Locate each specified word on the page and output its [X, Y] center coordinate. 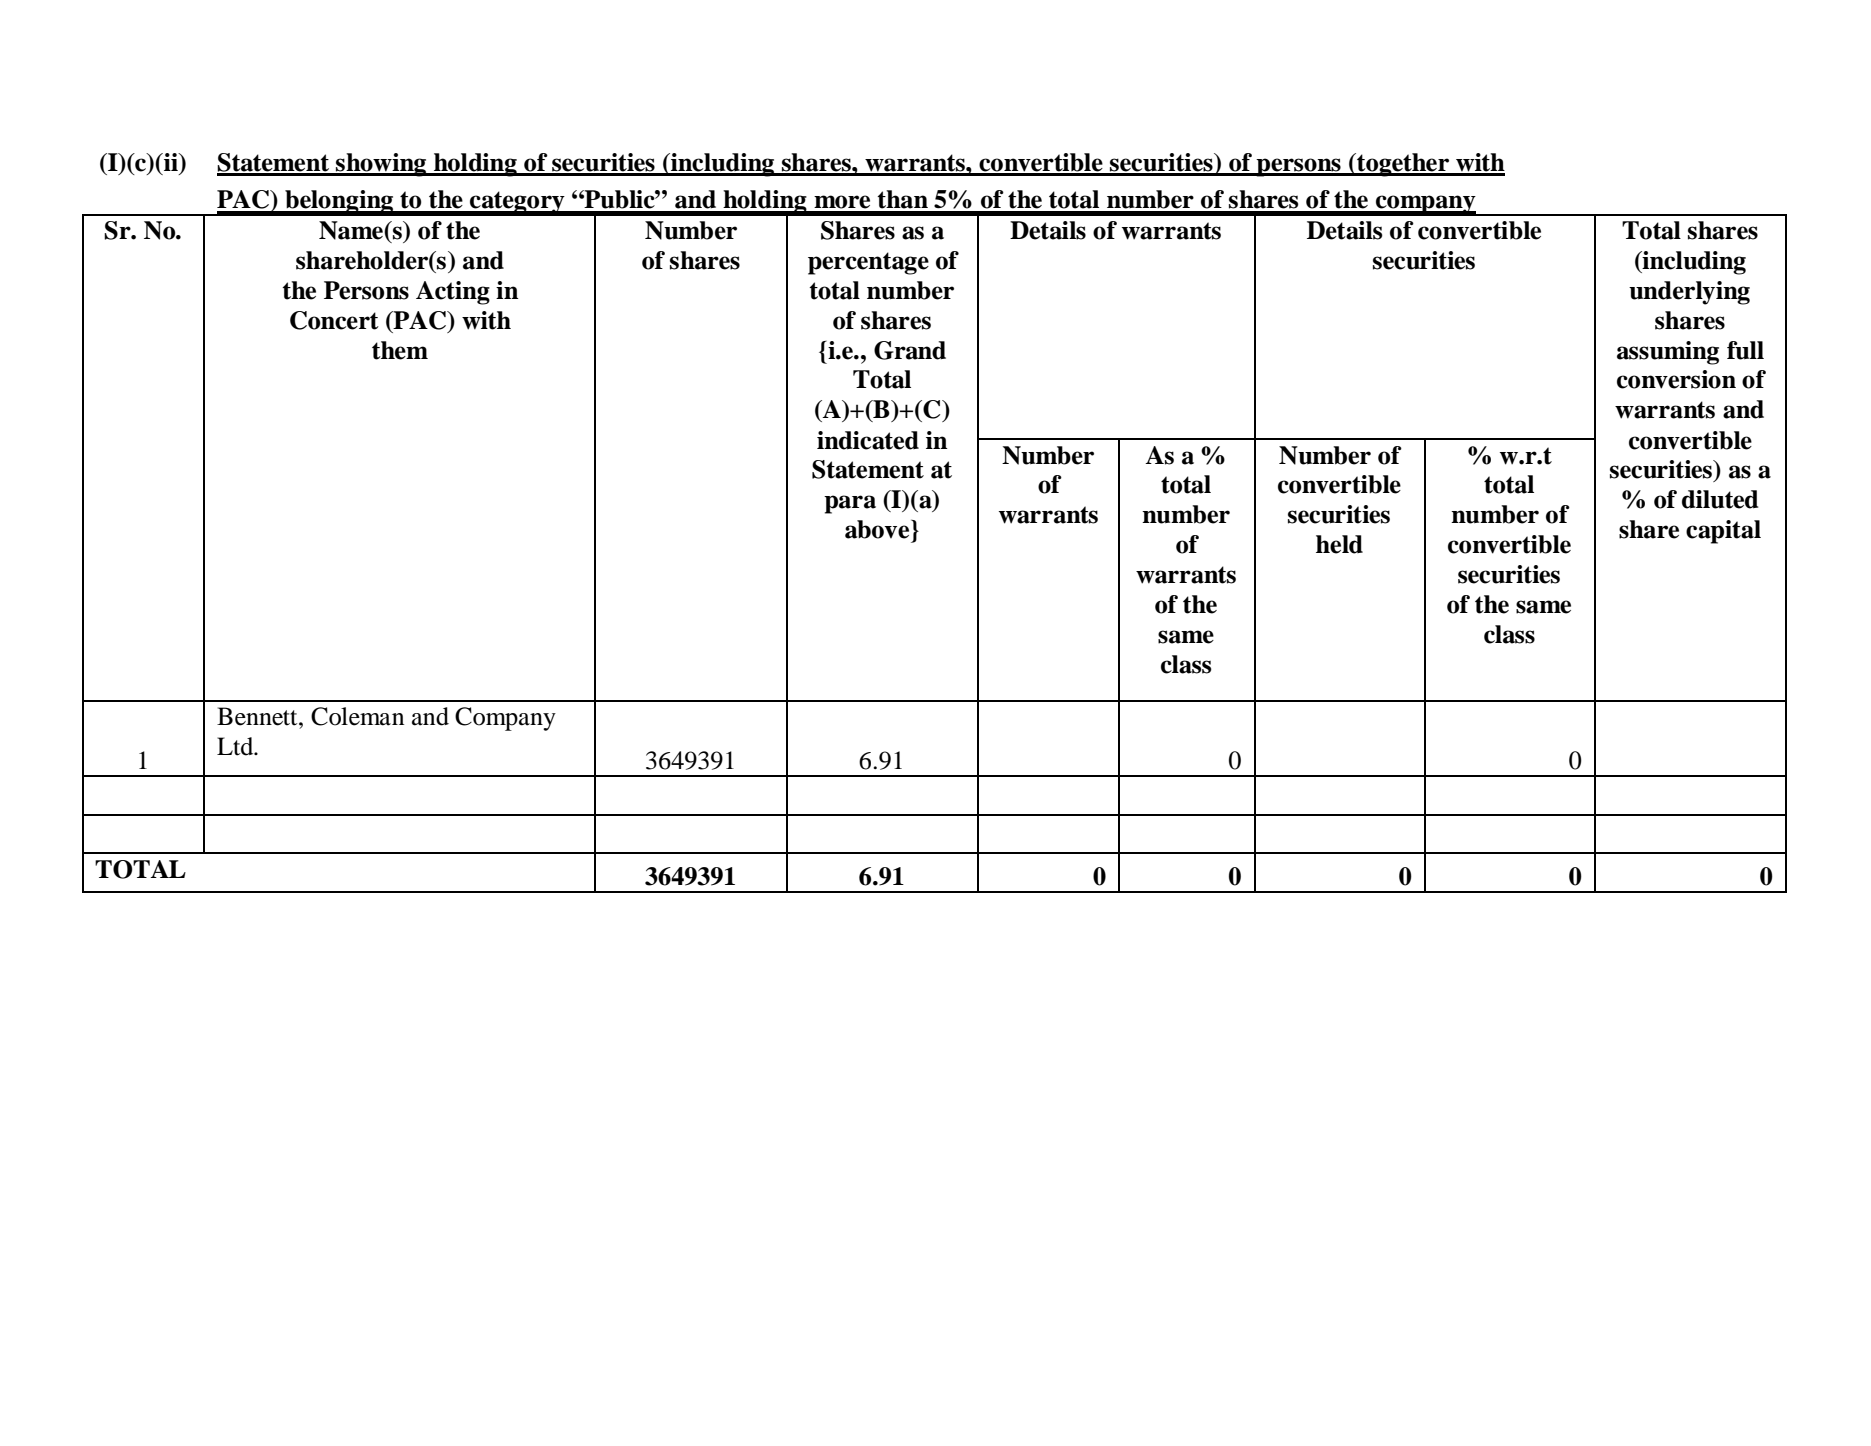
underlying [1689, 293]
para [850, 504]
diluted [1720, 499]
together [1403, 165]
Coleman [357, 716]
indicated [868, 440]
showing [381, 165]
